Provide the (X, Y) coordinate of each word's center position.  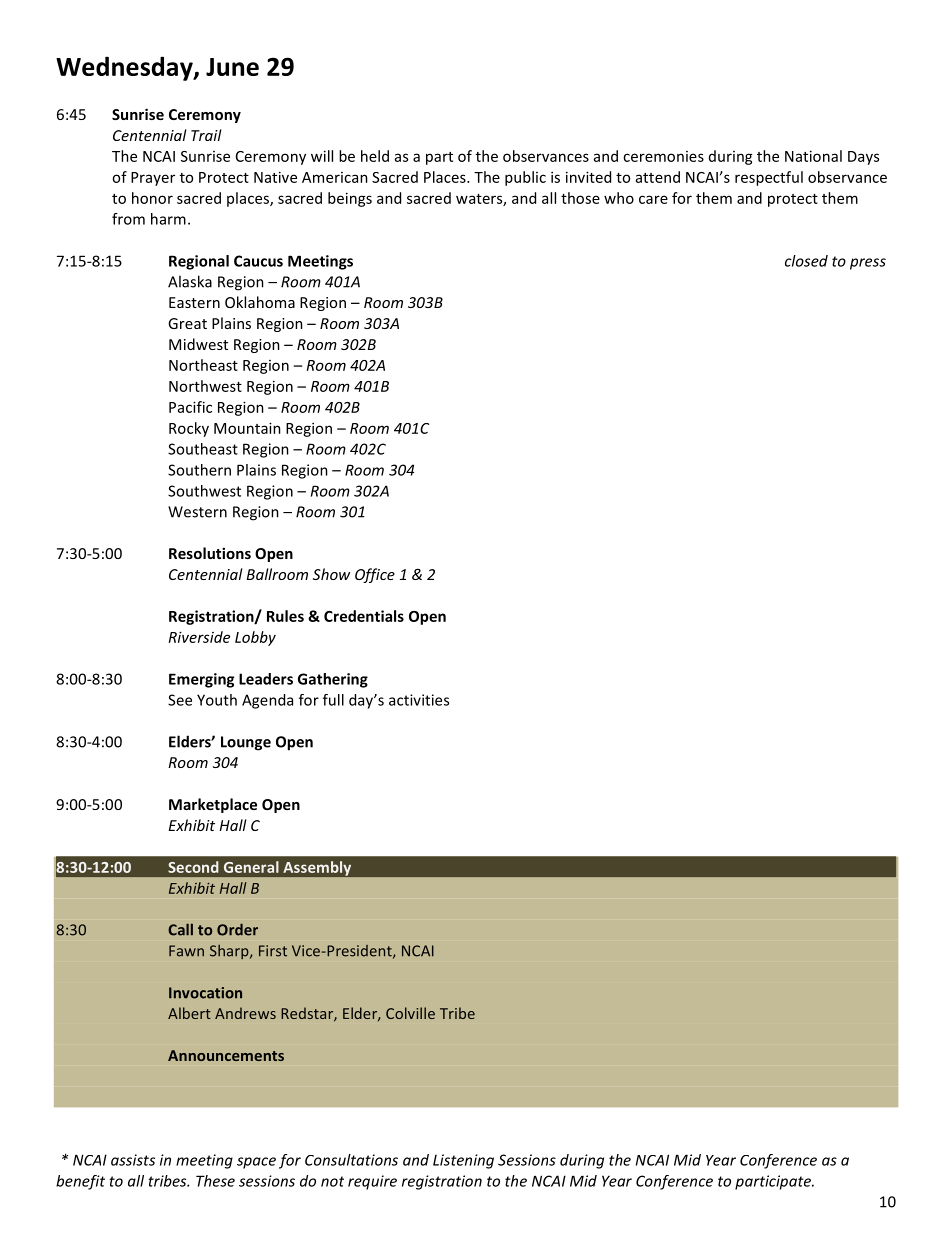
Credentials (364, 616)
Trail (206, 135)
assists (133, 1160)
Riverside (199, 637)
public (525, 178)
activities (419, 700)
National (813, 156)
